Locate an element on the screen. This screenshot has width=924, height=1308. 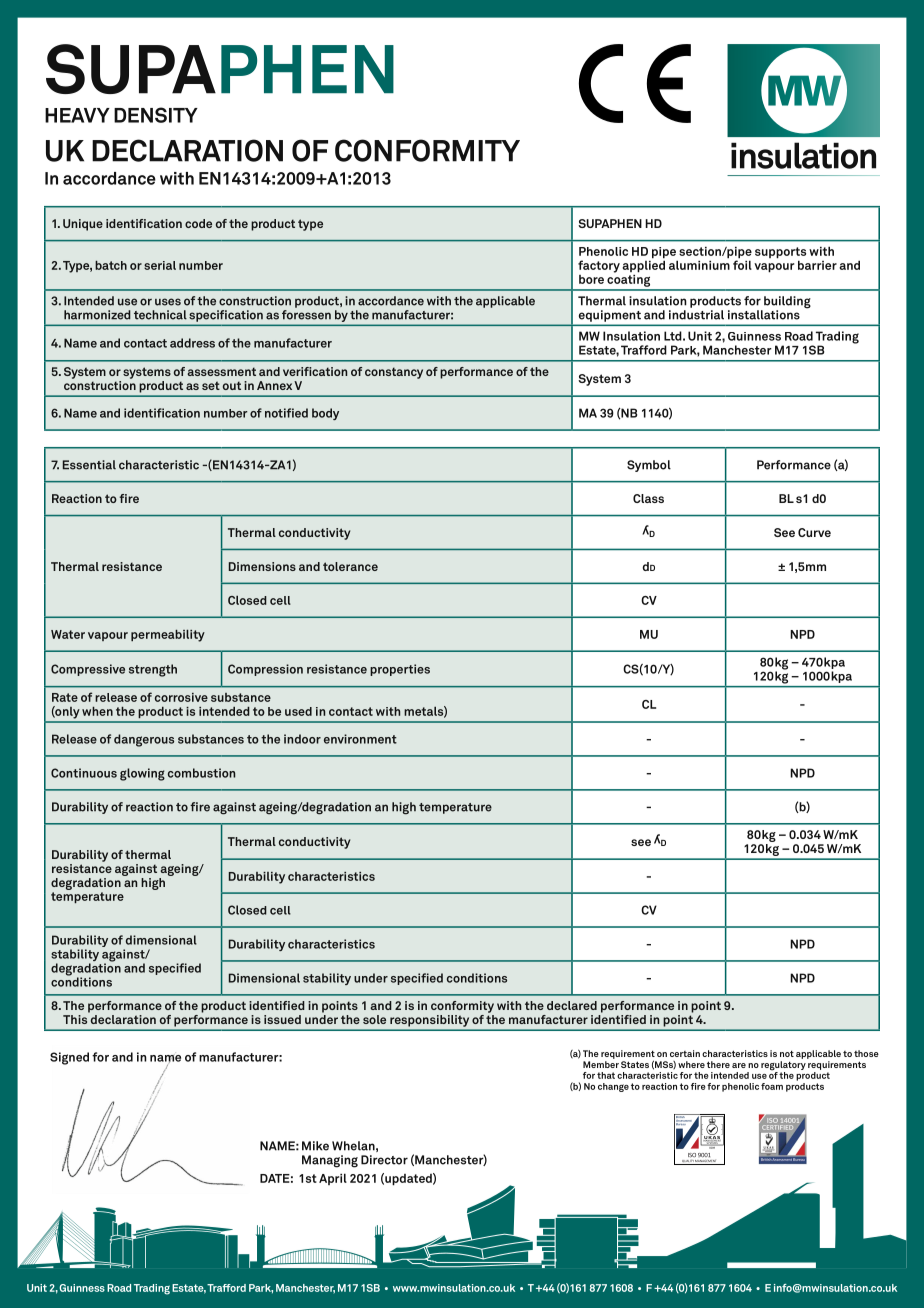
factory is located at coordinates (599, 266).
